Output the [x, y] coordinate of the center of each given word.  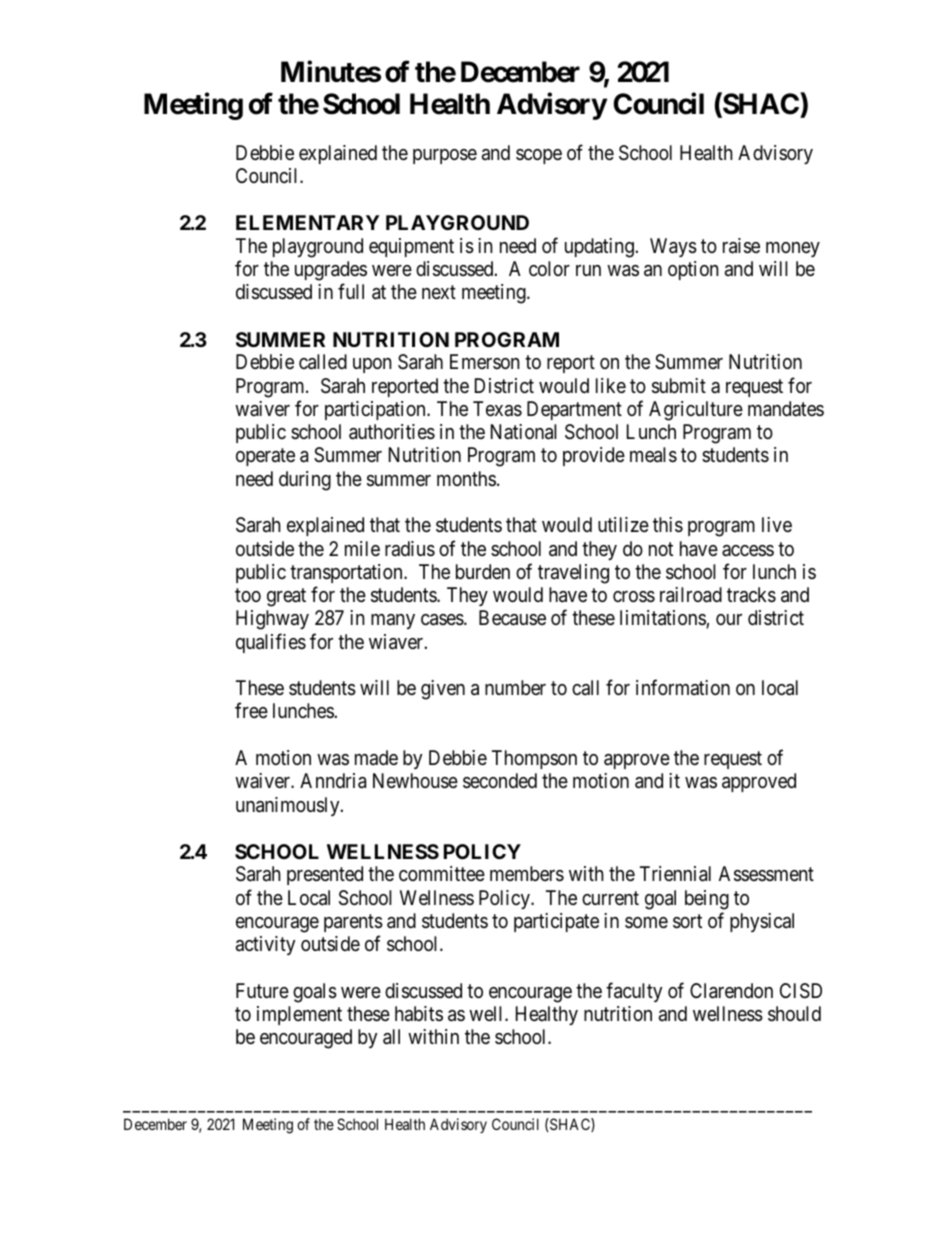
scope [539, 156]
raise [741, 246]
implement [299, 1015]
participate [556, 922]
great [286, 597]
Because [512, 618]
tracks [751, 595]
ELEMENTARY [308, 222]
